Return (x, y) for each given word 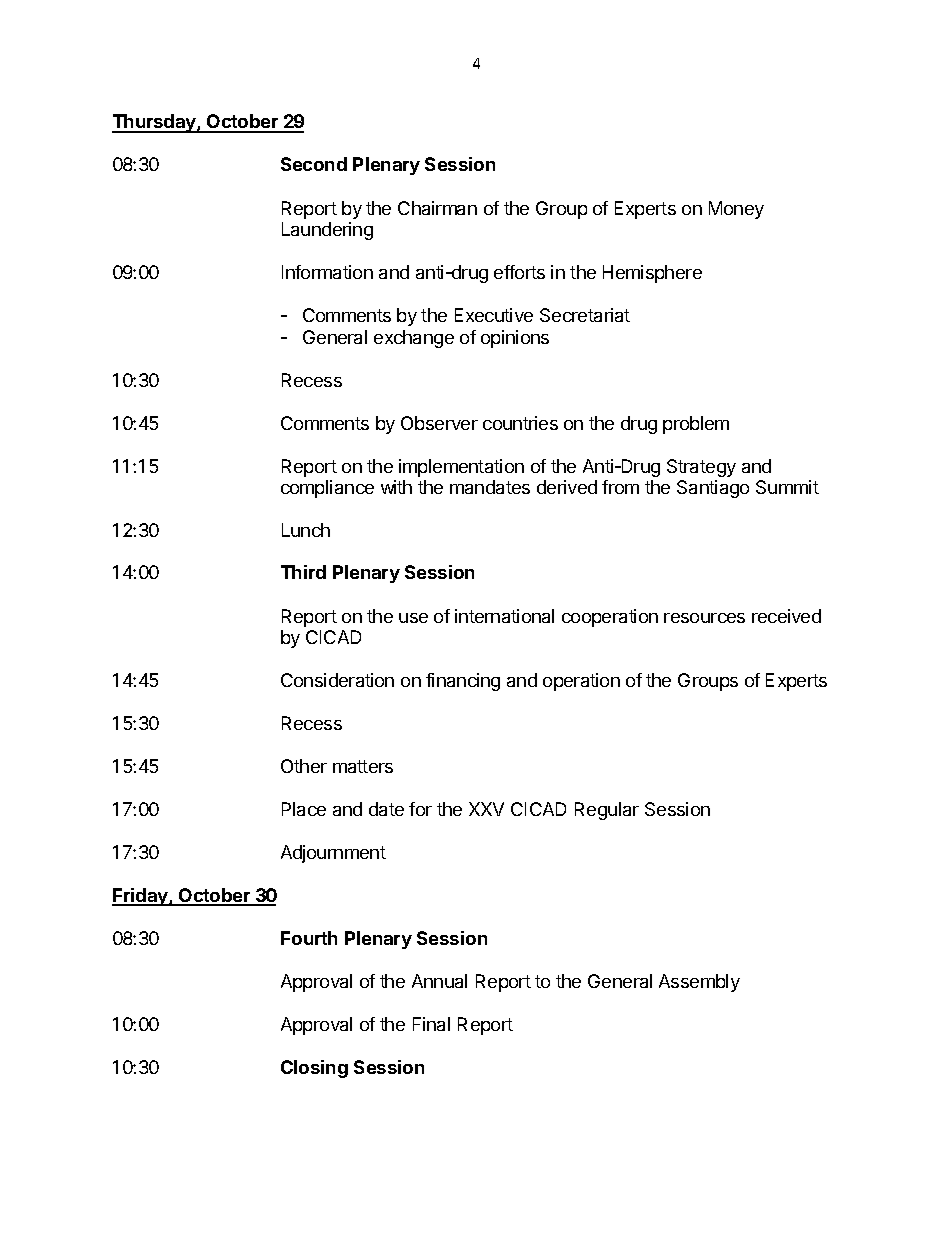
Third (303, 572)
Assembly (699, 983)
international (504, 616)
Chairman (437, 208)
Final (431, 1024)
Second (314, 164)
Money (736, 210)
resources (704, 618)
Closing (314, 1069)
